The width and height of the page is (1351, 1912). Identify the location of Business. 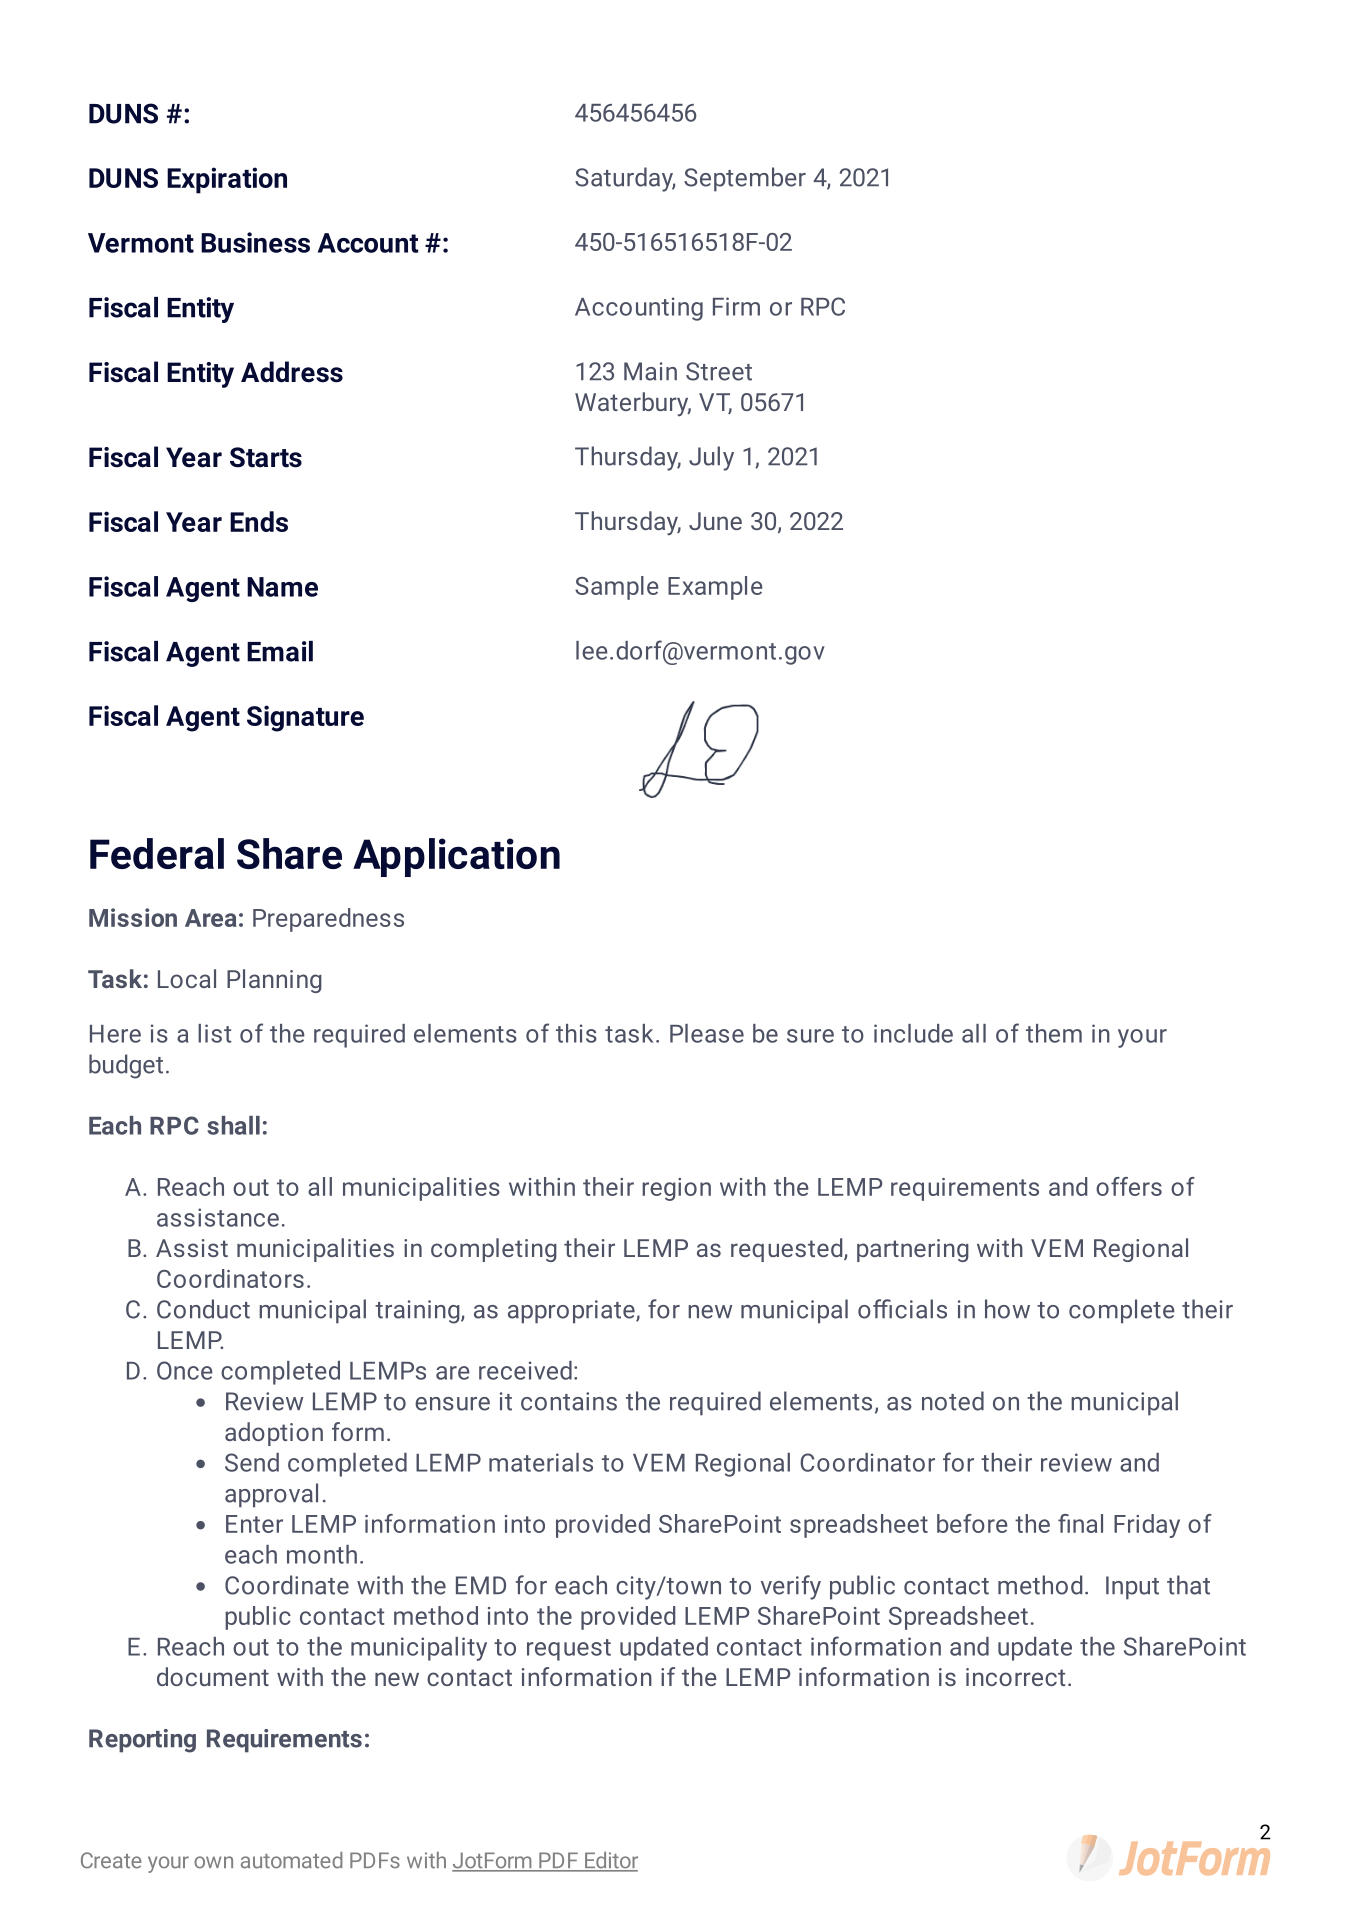
(255, 242).
